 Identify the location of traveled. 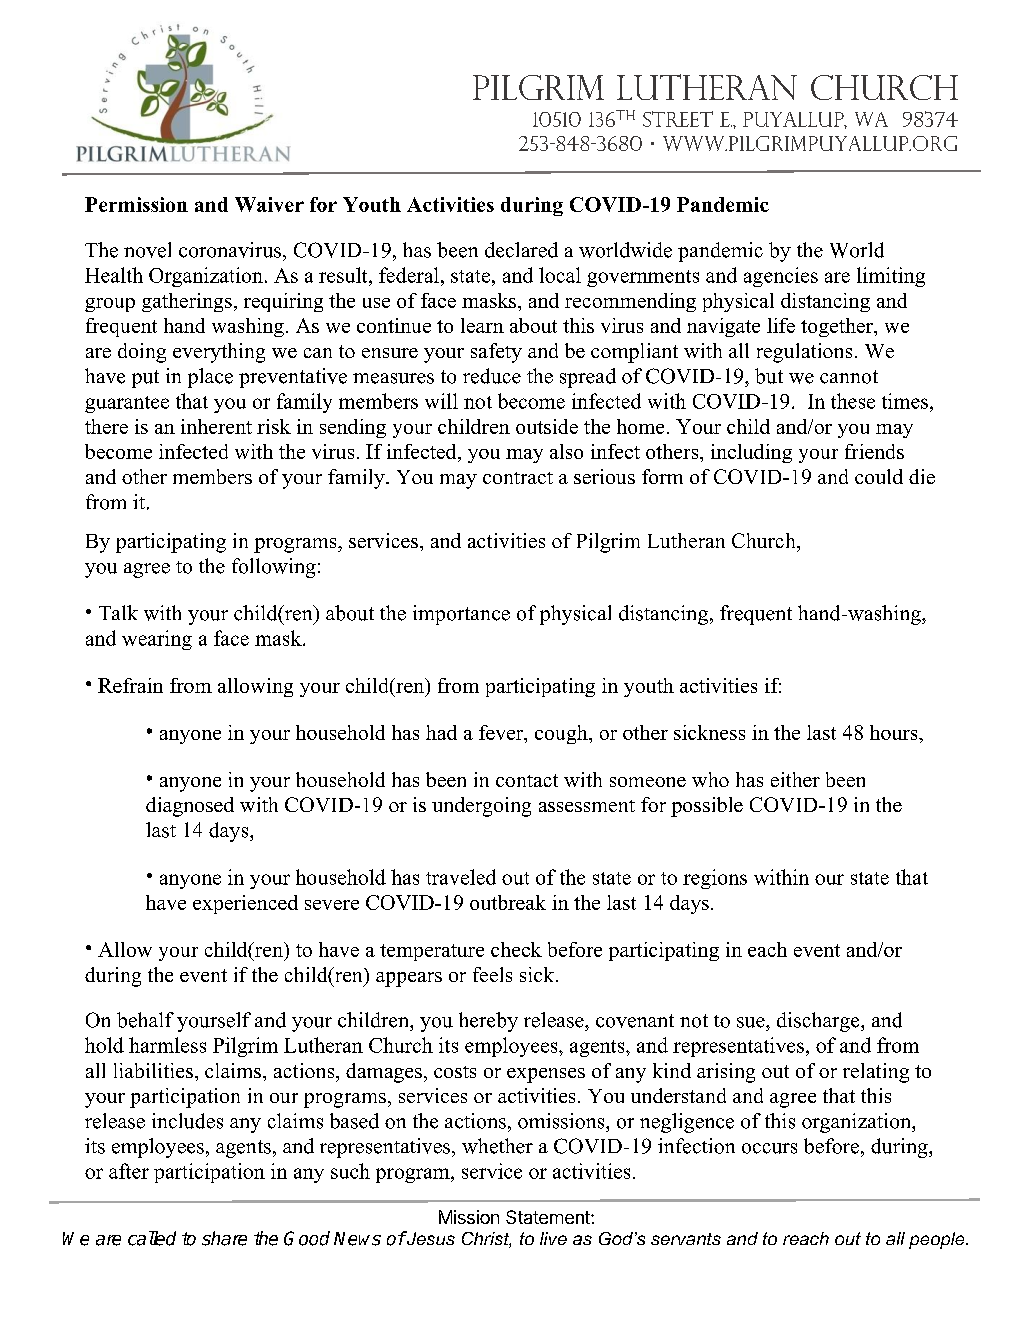
(461, 877).
